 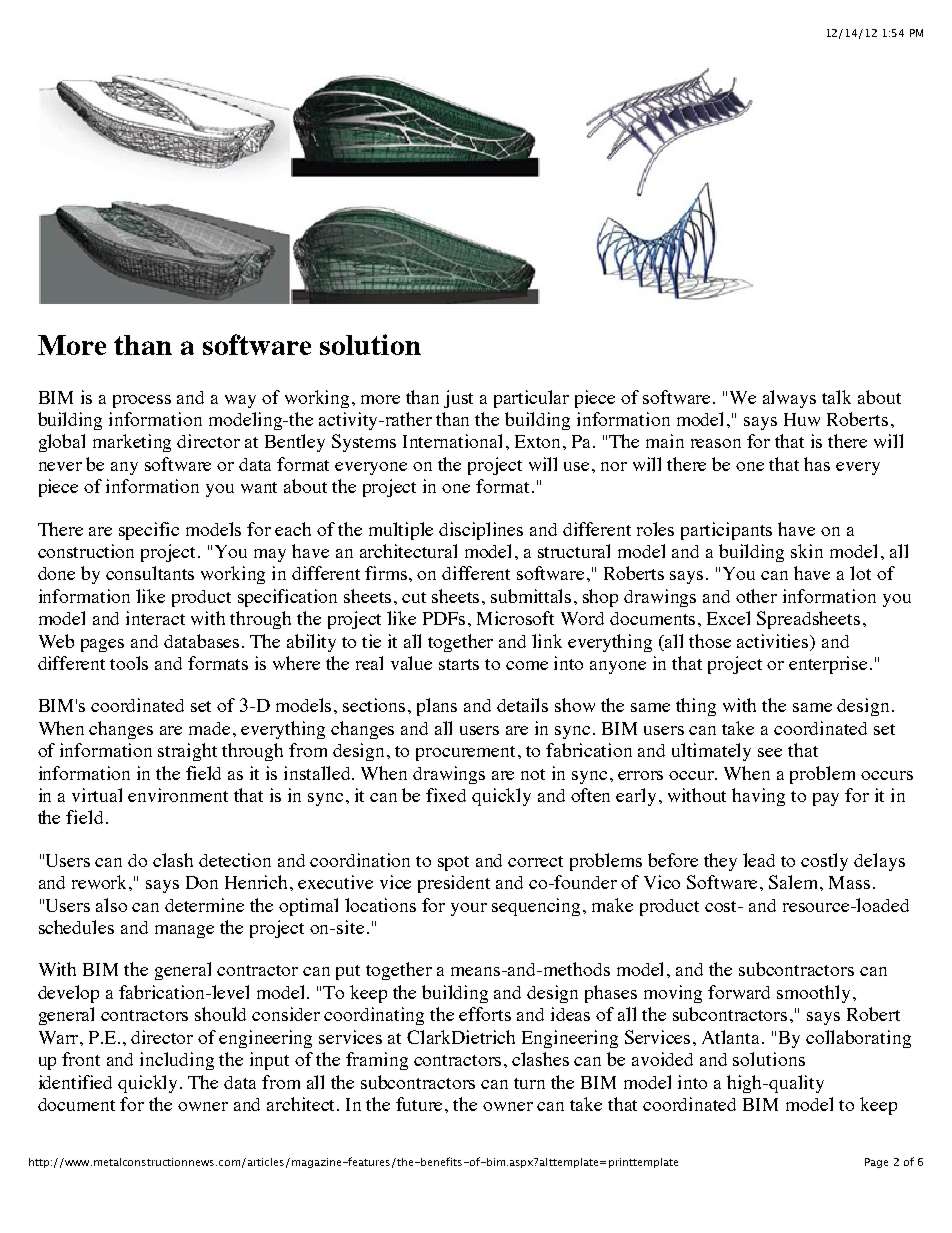 I want to click on Huw, so click(x=802, y=419).
